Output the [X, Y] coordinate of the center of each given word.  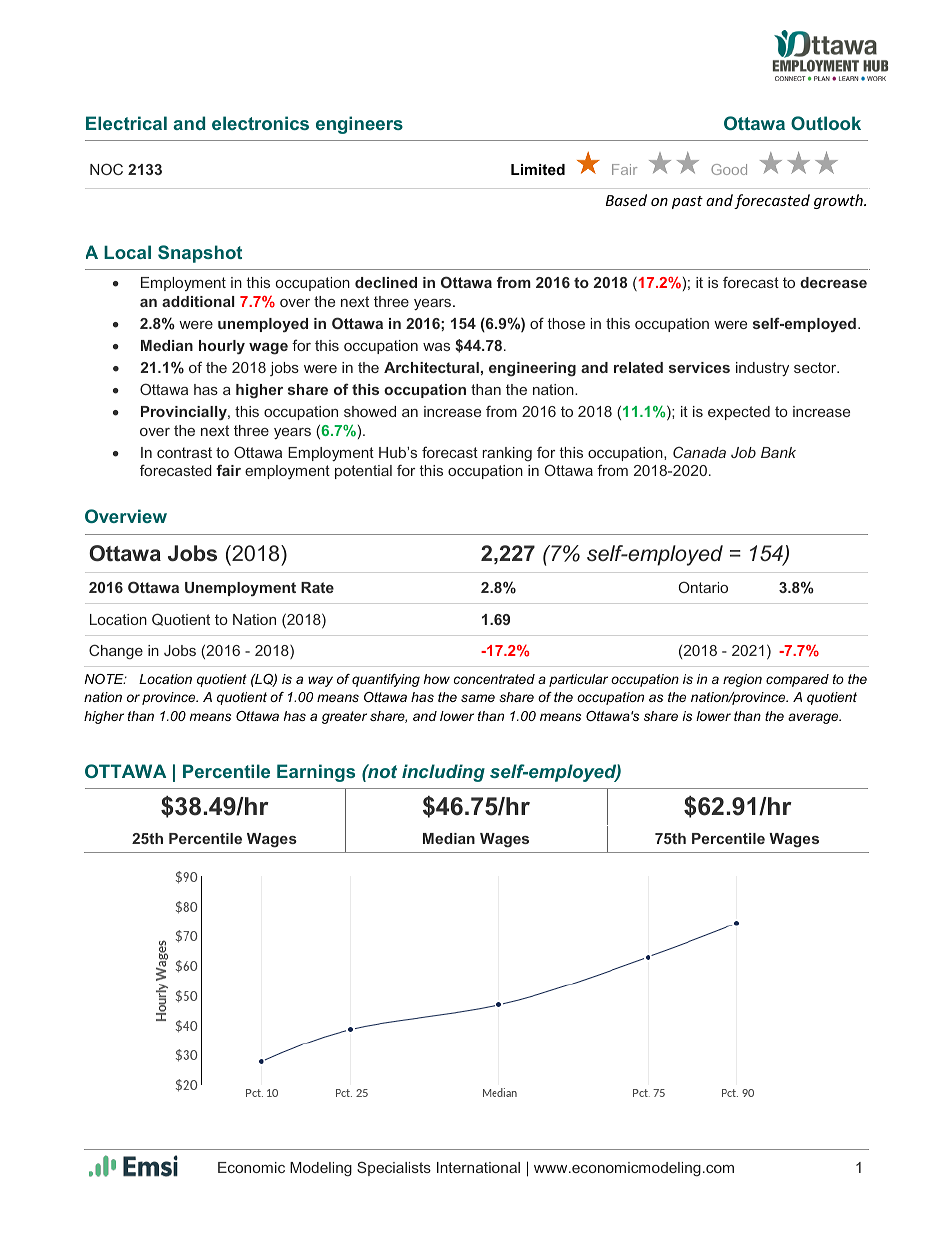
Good [729, 169]
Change [116, 651]
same [478, 698]
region [742, 680]
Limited [538, 169]
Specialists [394, 1168]
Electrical [126, 123]
